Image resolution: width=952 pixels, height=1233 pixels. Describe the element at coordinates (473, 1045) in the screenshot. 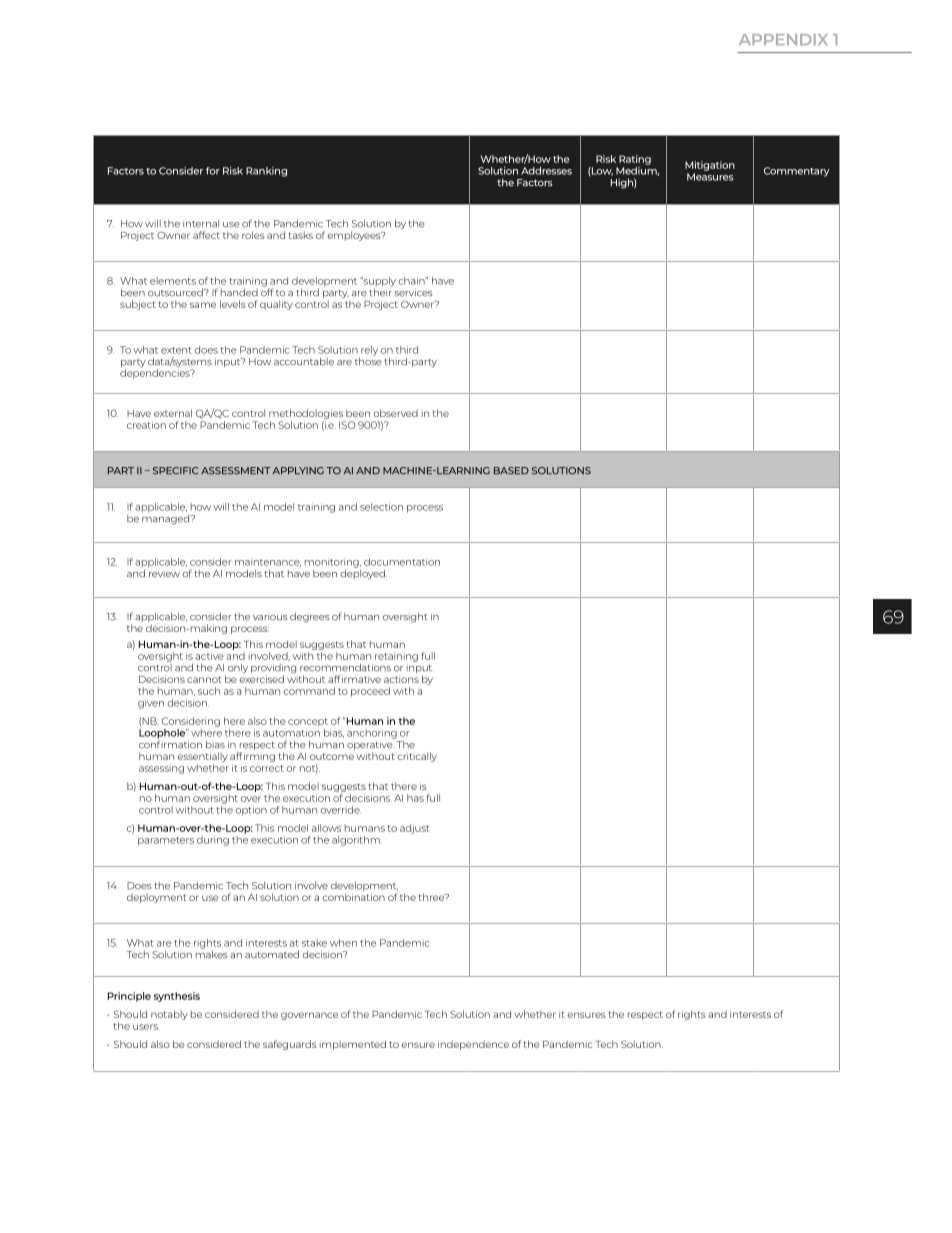

I see `independence` at that location.
